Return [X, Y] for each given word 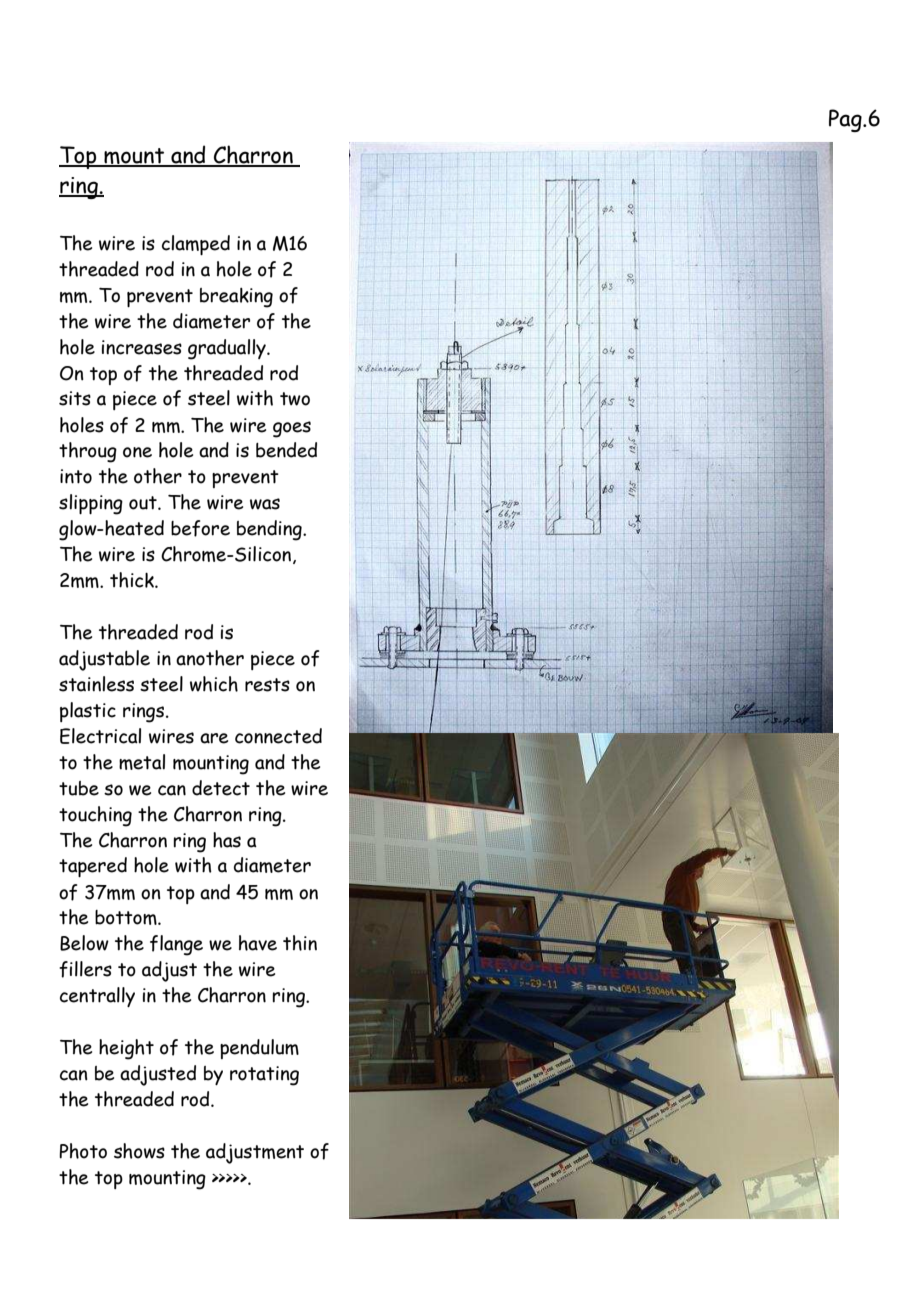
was [265, 504]
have [258, 943]
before [200, 528]
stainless [96, 684]
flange [176, 945]
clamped [196, 245]
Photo [83, 1151]
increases [142, 347]
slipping [91, 504]
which [214, 684]
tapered [93, 867]
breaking [236, 298]
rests [267, 685]
